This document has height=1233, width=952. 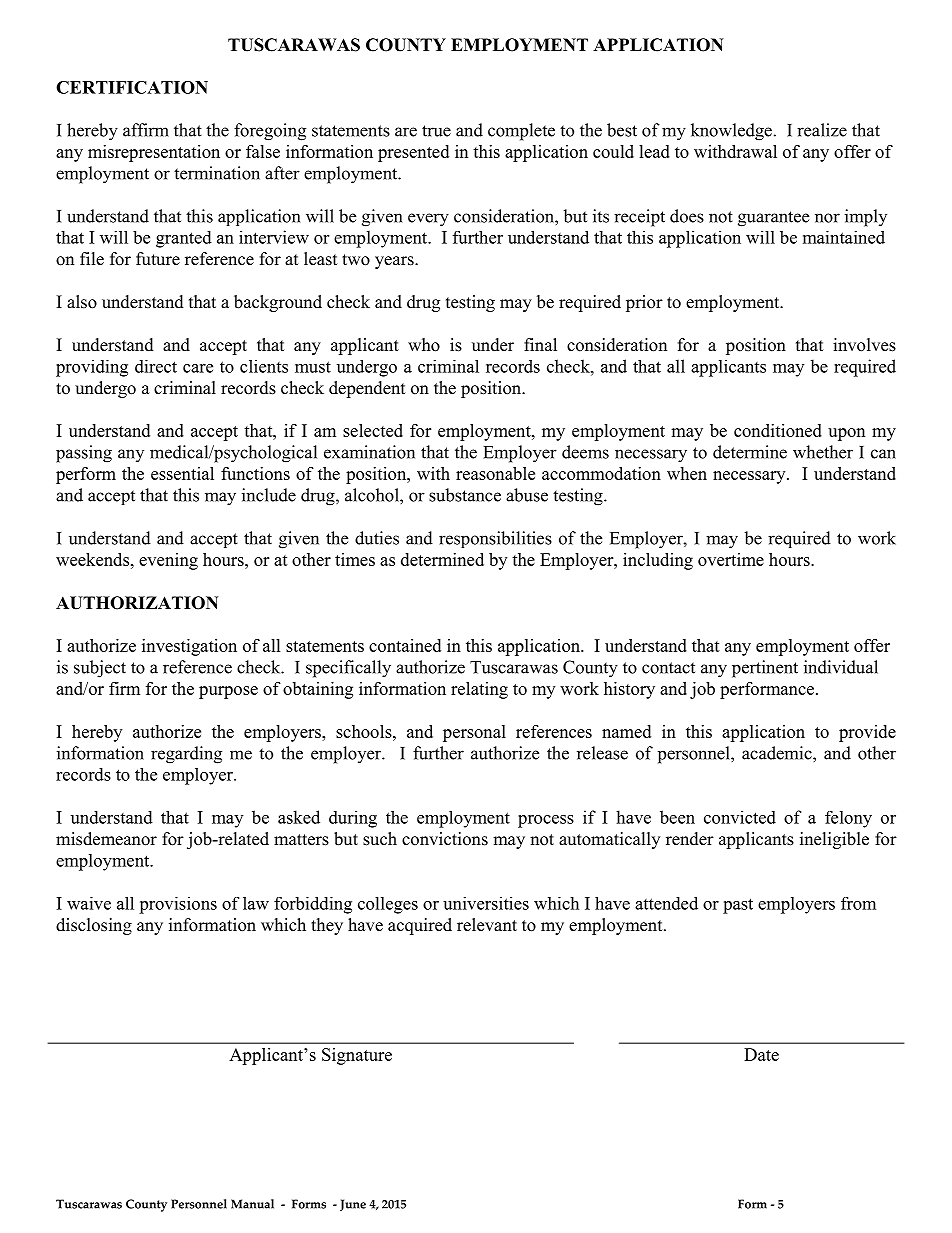 What do you see at coordinates (182, 473) in the document?
I see `essential` at bounding box center [182, 473].
